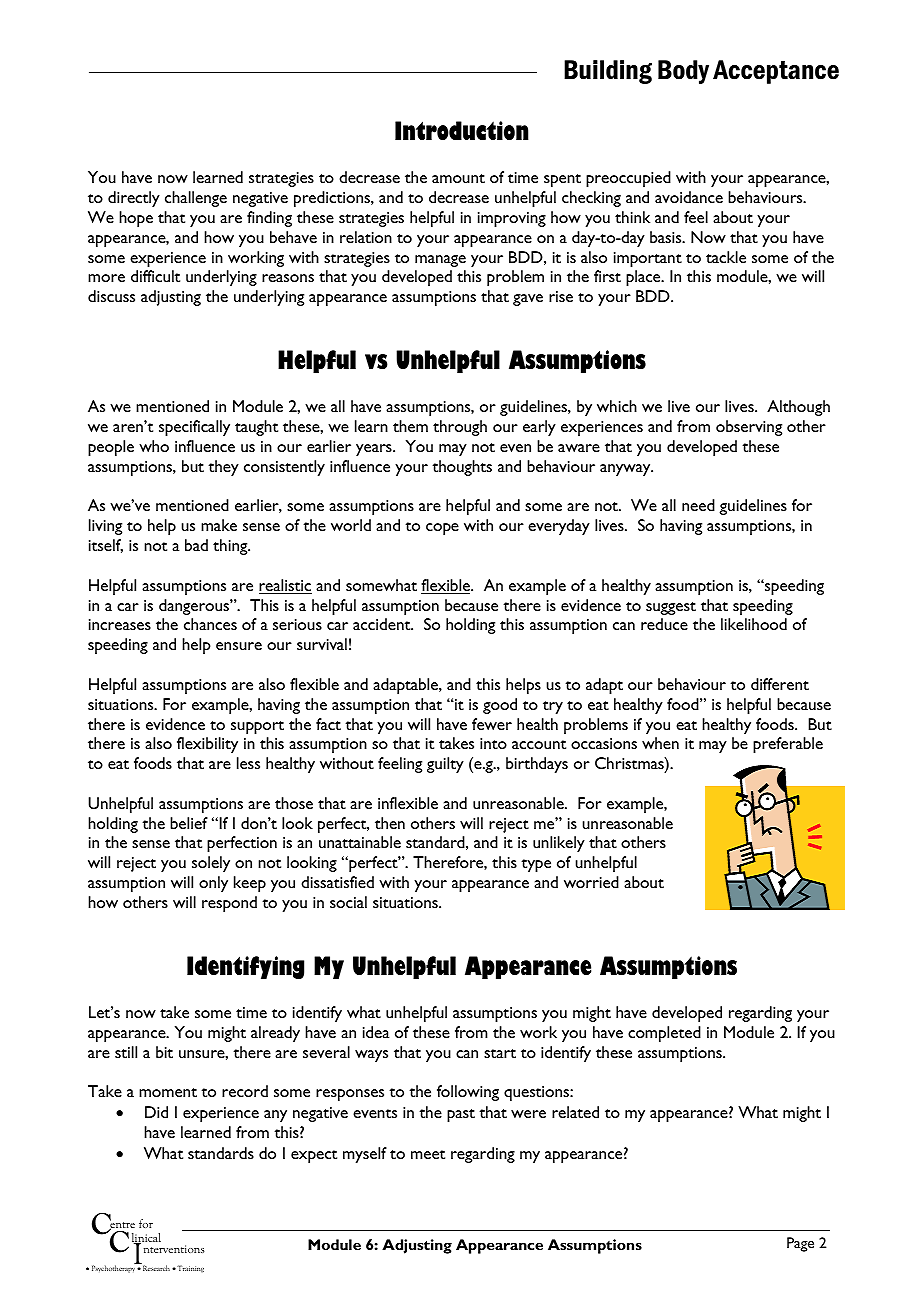 Image resolution: width=924 pixels, height=1308 pixels. Describe the element at coordinates (164, 1052) in the screenshot. I see `bit` at that location.
